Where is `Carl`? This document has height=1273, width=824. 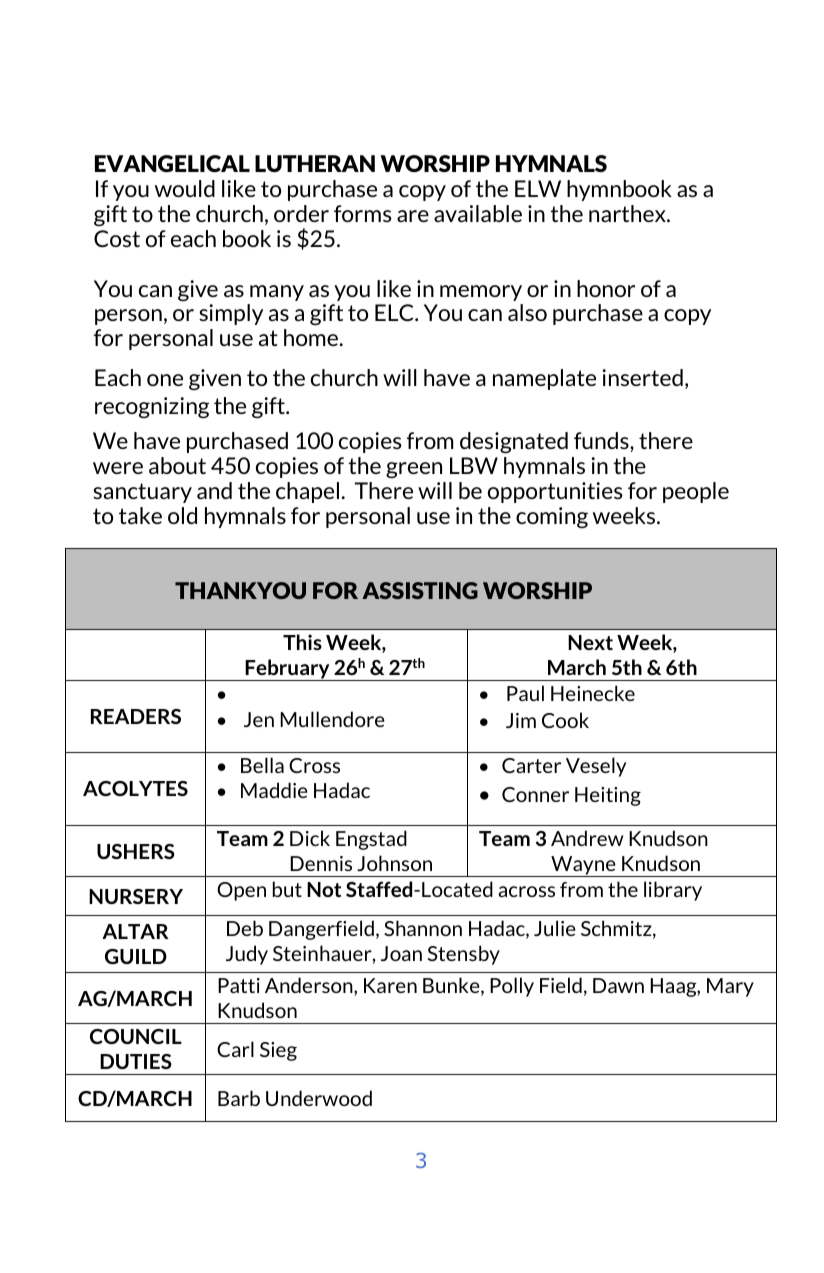
Carl is located at coordinates (235, 1049).
